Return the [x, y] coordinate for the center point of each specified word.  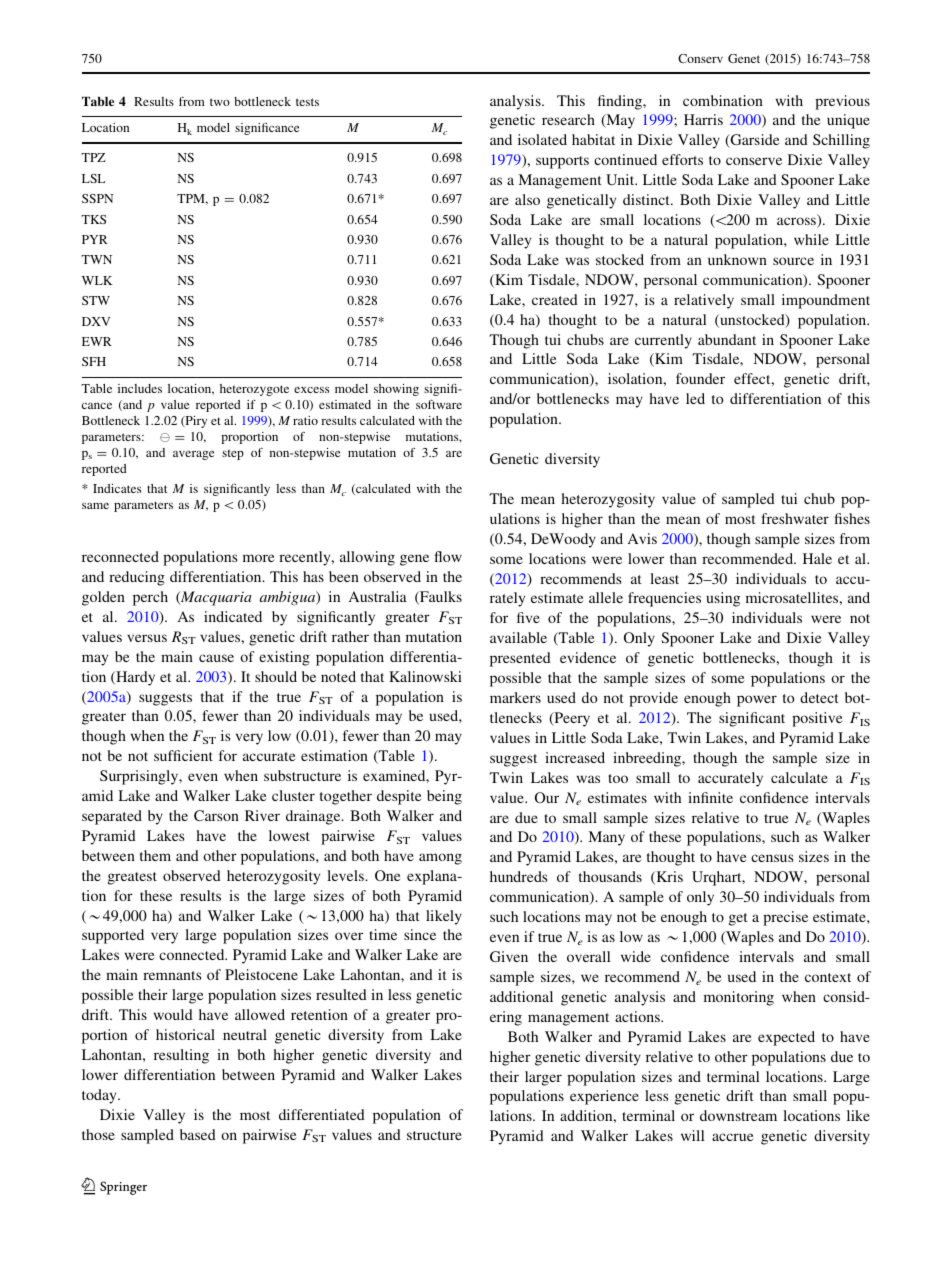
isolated [542, 139]
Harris [703, 119]
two [220, 102]
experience [604, 1097]
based [198, 1134]
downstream [738, 1115]
